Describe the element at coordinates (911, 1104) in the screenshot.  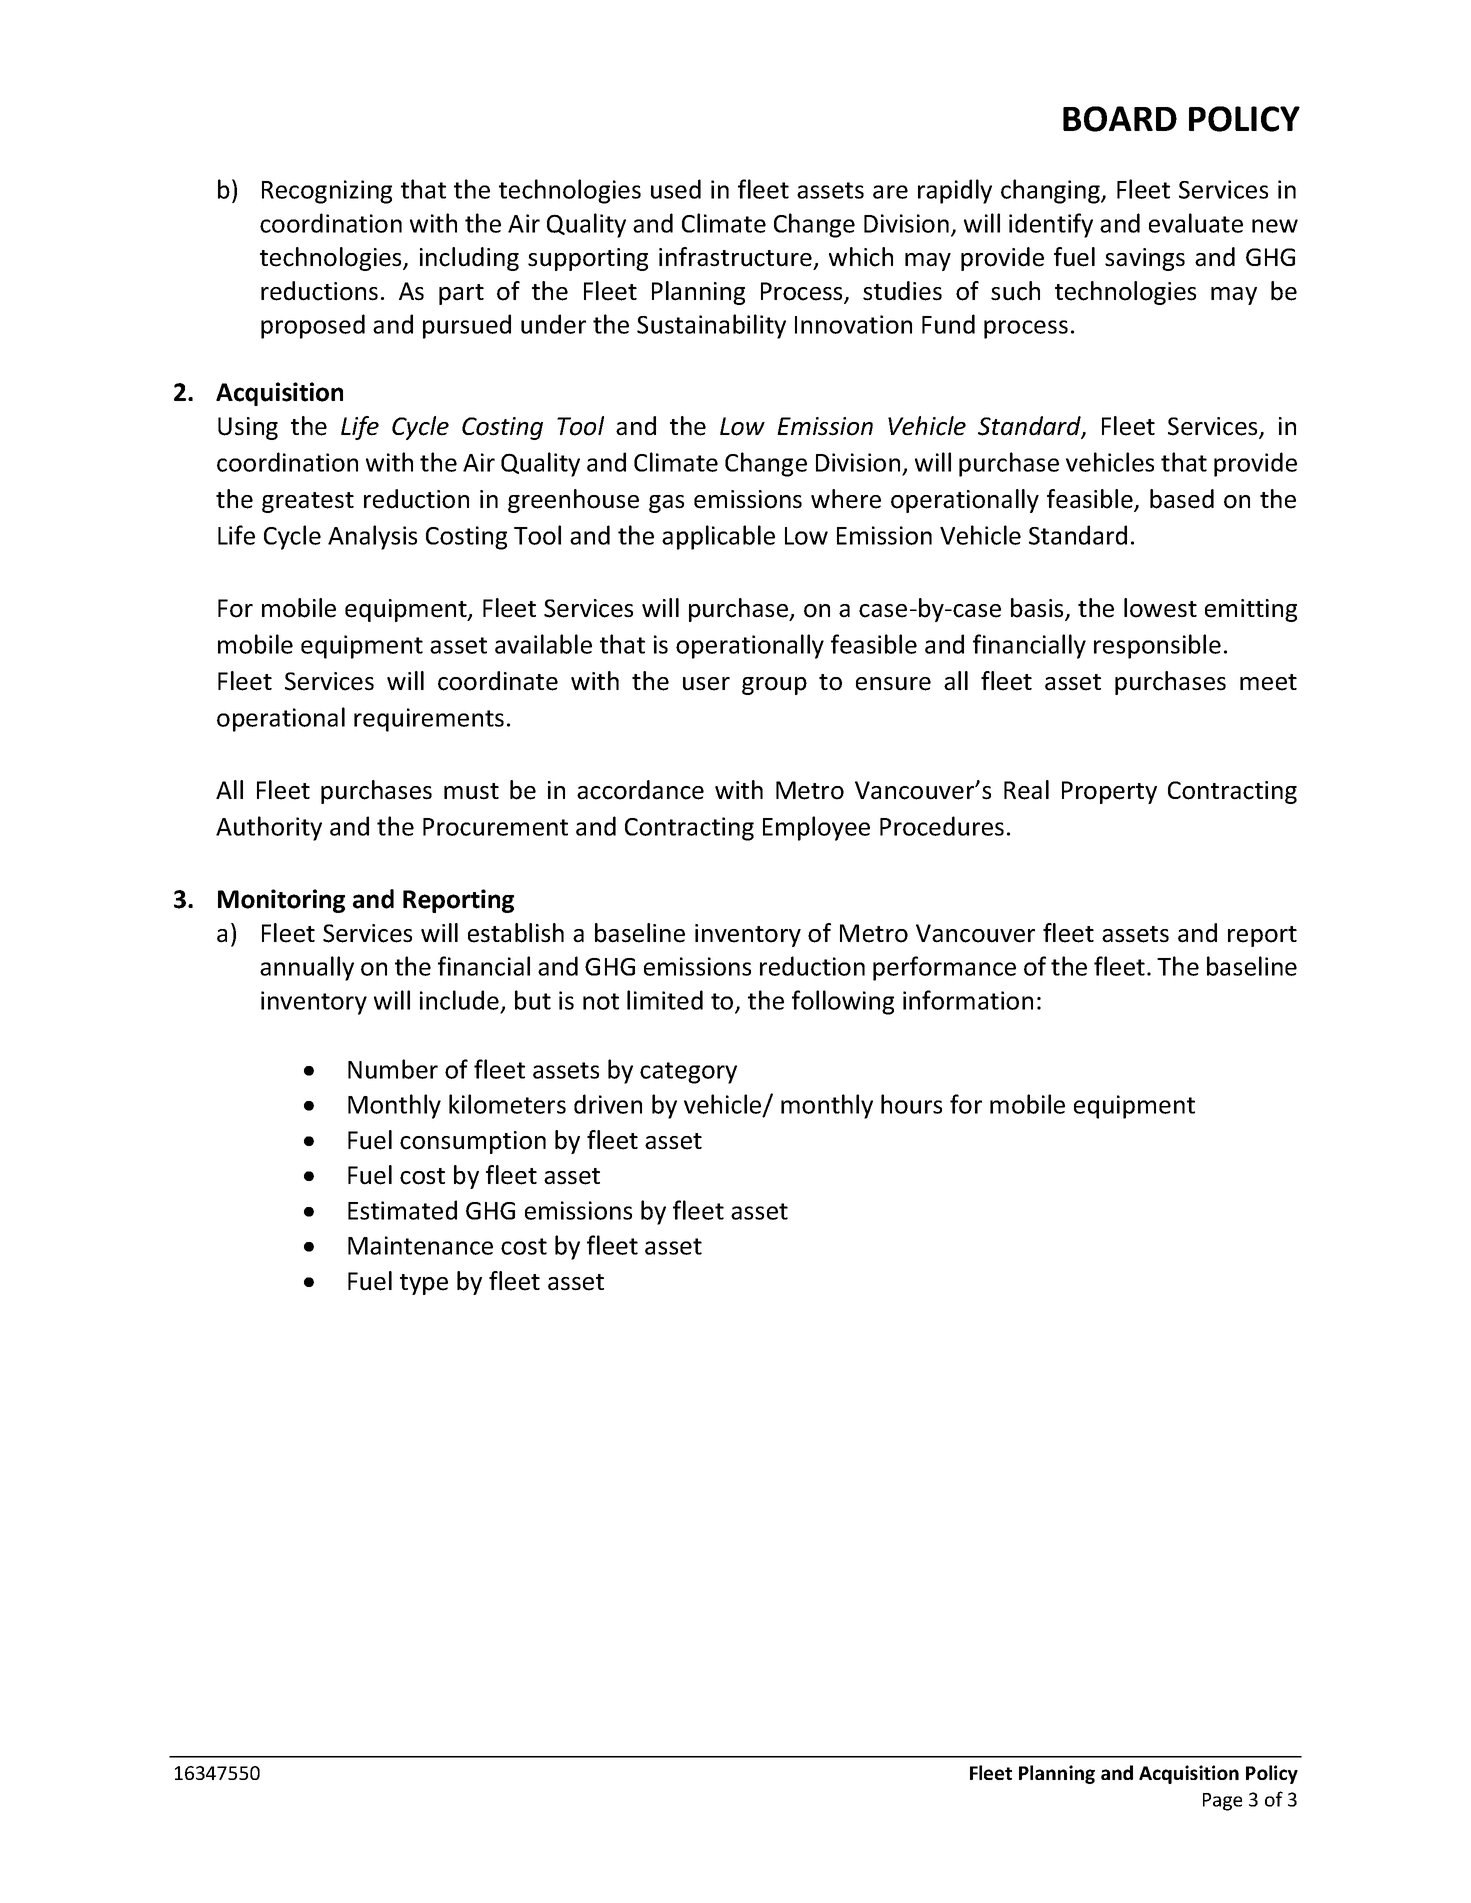
I see `hours` at that location.
